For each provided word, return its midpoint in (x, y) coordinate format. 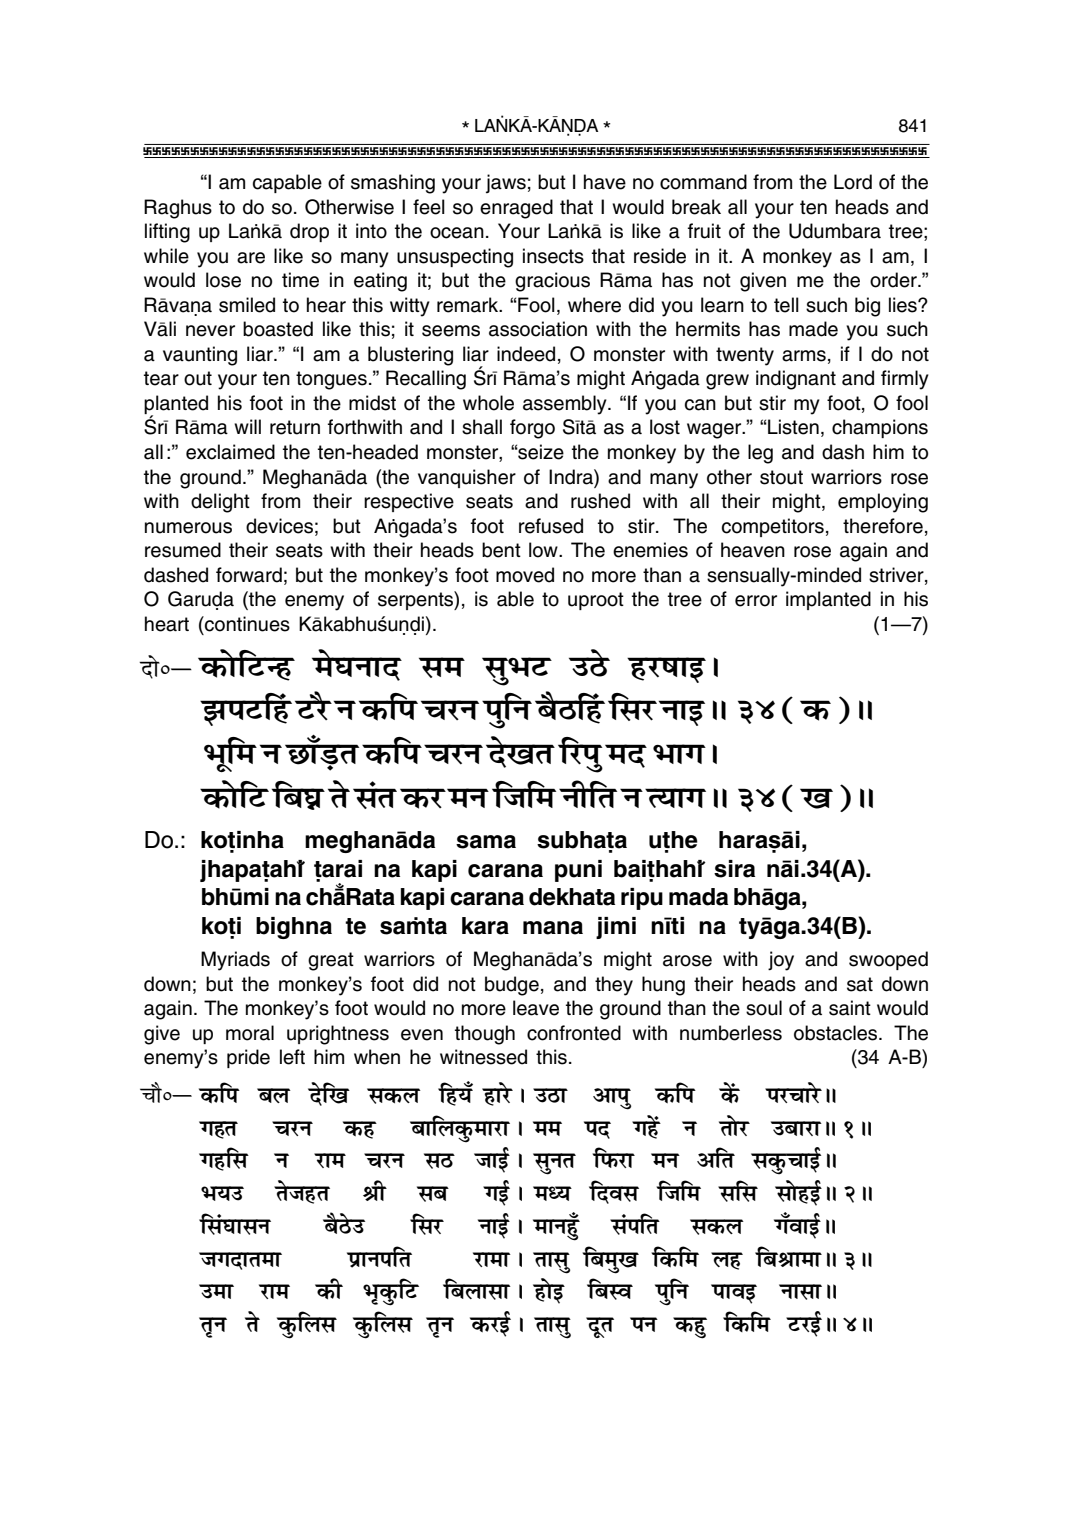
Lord (853, 182)
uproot (596, 601)
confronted (574, 1033)
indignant (796, 380)
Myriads (235, 961)
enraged (516, 209)
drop (309, 232)
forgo (532, 429)
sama (486, 842)
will (247, 426)
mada (698, 897)
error (756, 601)
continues (246, 624)
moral (250, 1033)
